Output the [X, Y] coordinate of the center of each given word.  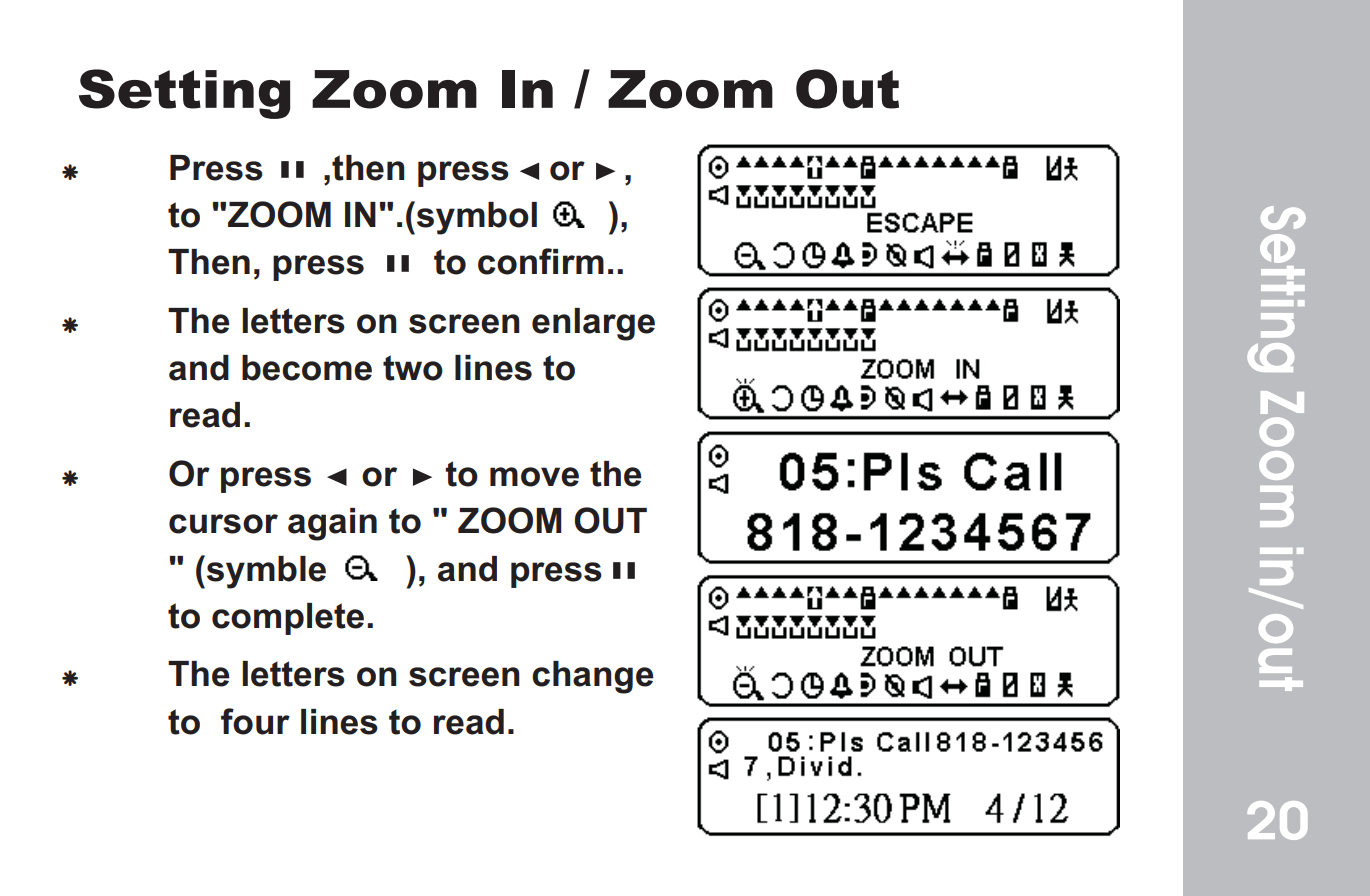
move [534, 477]
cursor [223, 524]
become [307, 368]
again [332, 524]
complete [288, 619]
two [413, 368]
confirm [541, 261]
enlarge [593, 324]
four [255, 721]
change [592, 677]
